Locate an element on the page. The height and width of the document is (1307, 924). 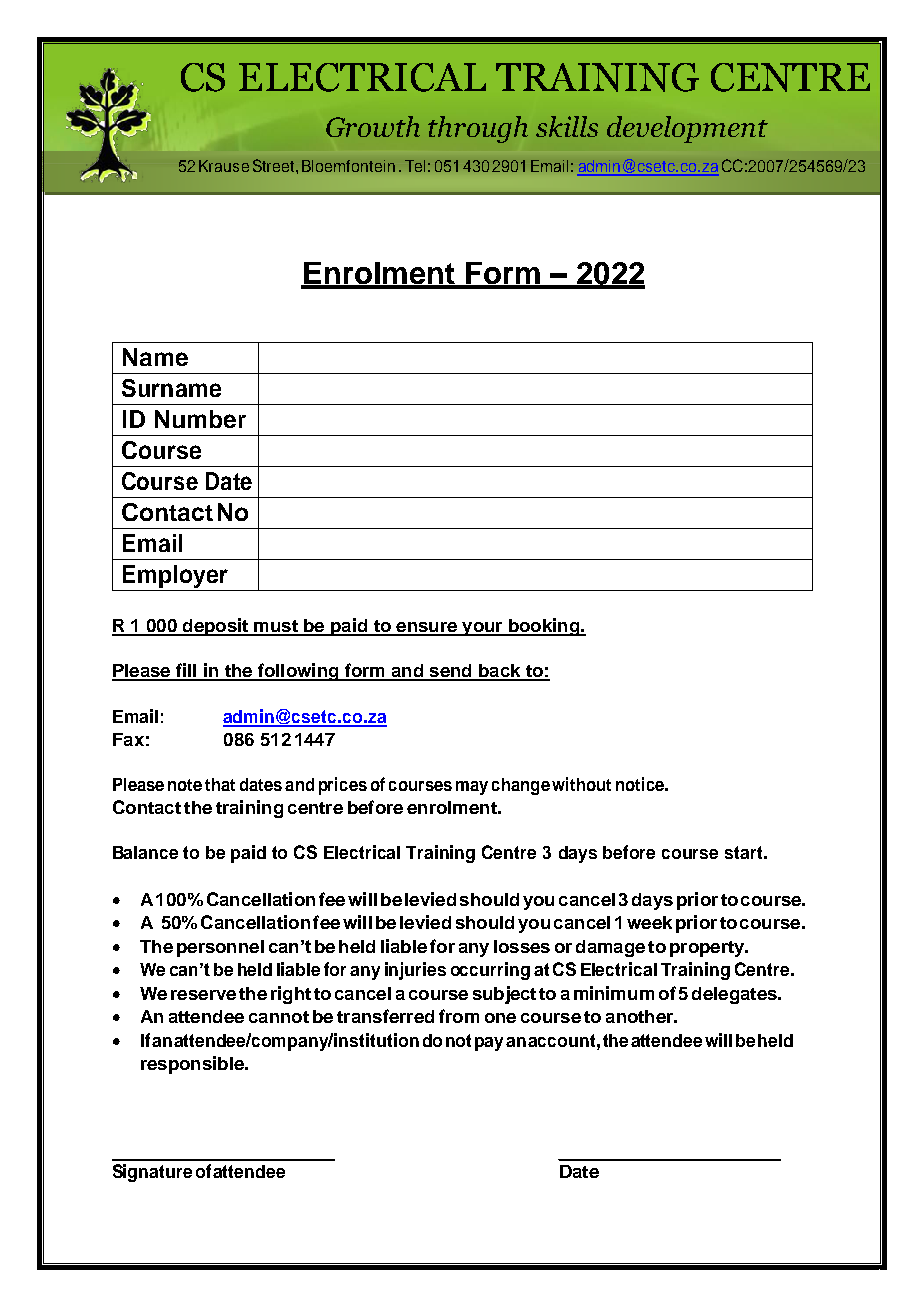
Employer is located at coordinates (175, 578).
